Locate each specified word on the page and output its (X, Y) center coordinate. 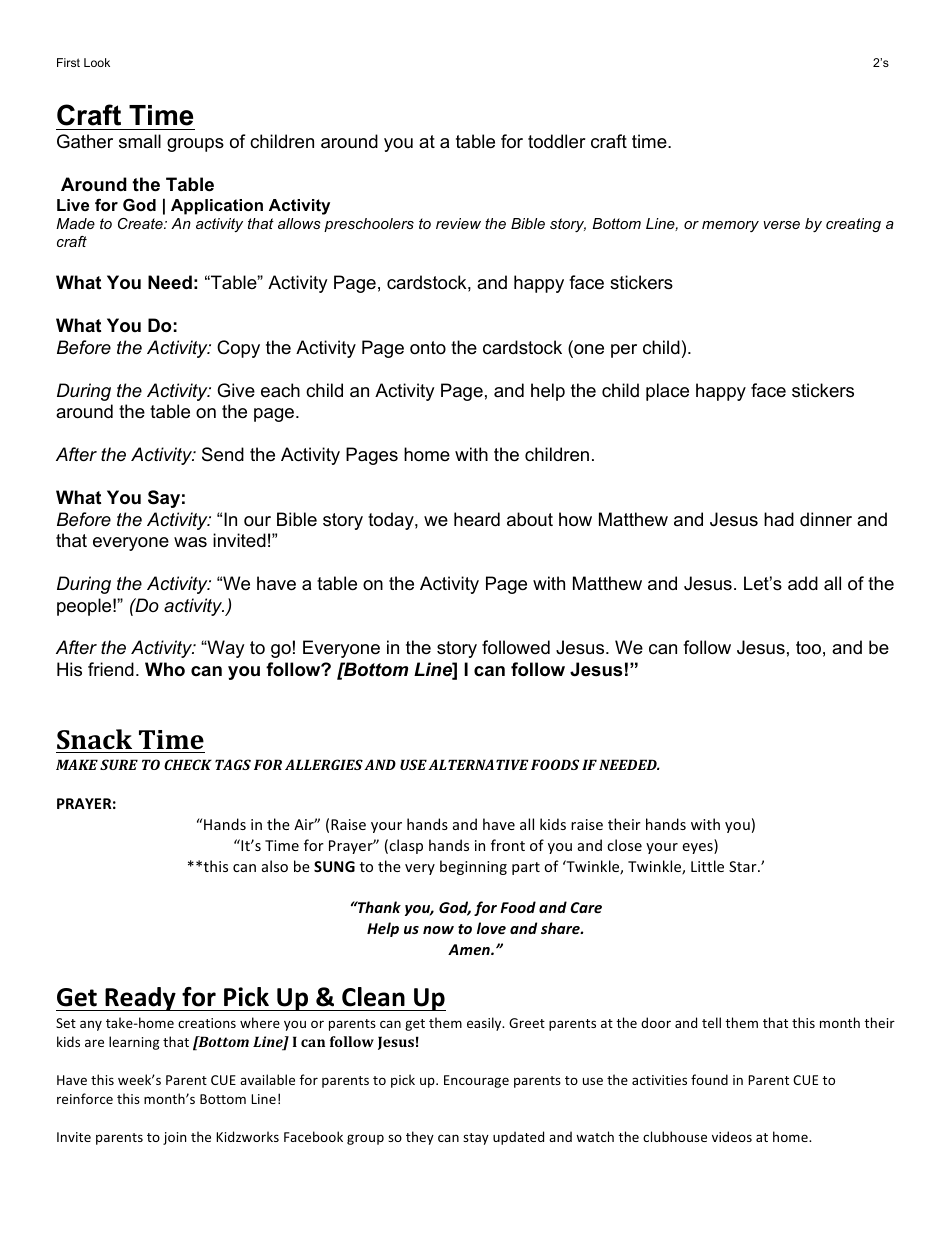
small (140, 141)
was (190, 542)
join (174, 1138)
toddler (557, 141)
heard (477, 519)
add (803, 583)
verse (781, 225)
